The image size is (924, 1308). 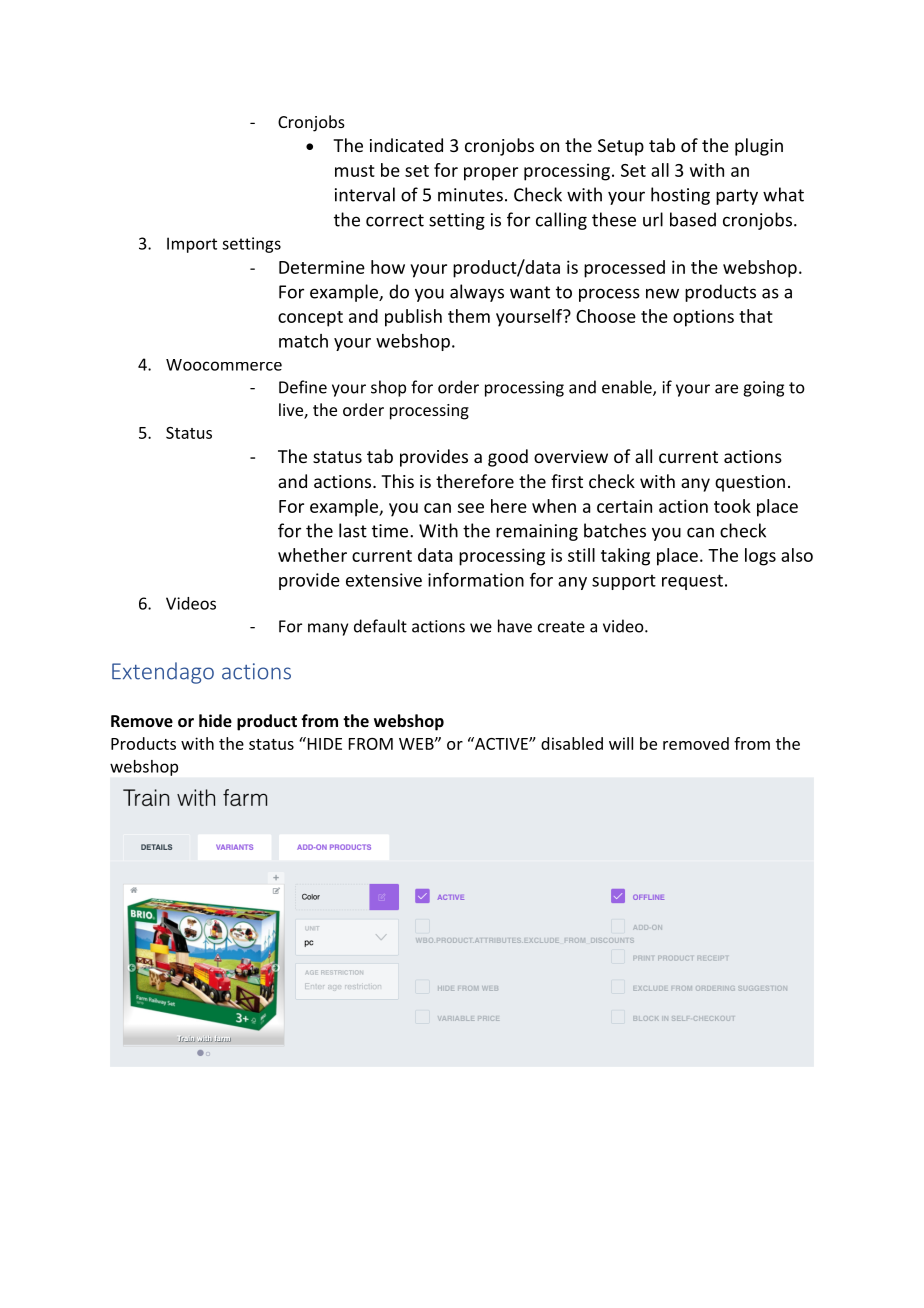 I want to click on proper, so click(x=491, y=174).
